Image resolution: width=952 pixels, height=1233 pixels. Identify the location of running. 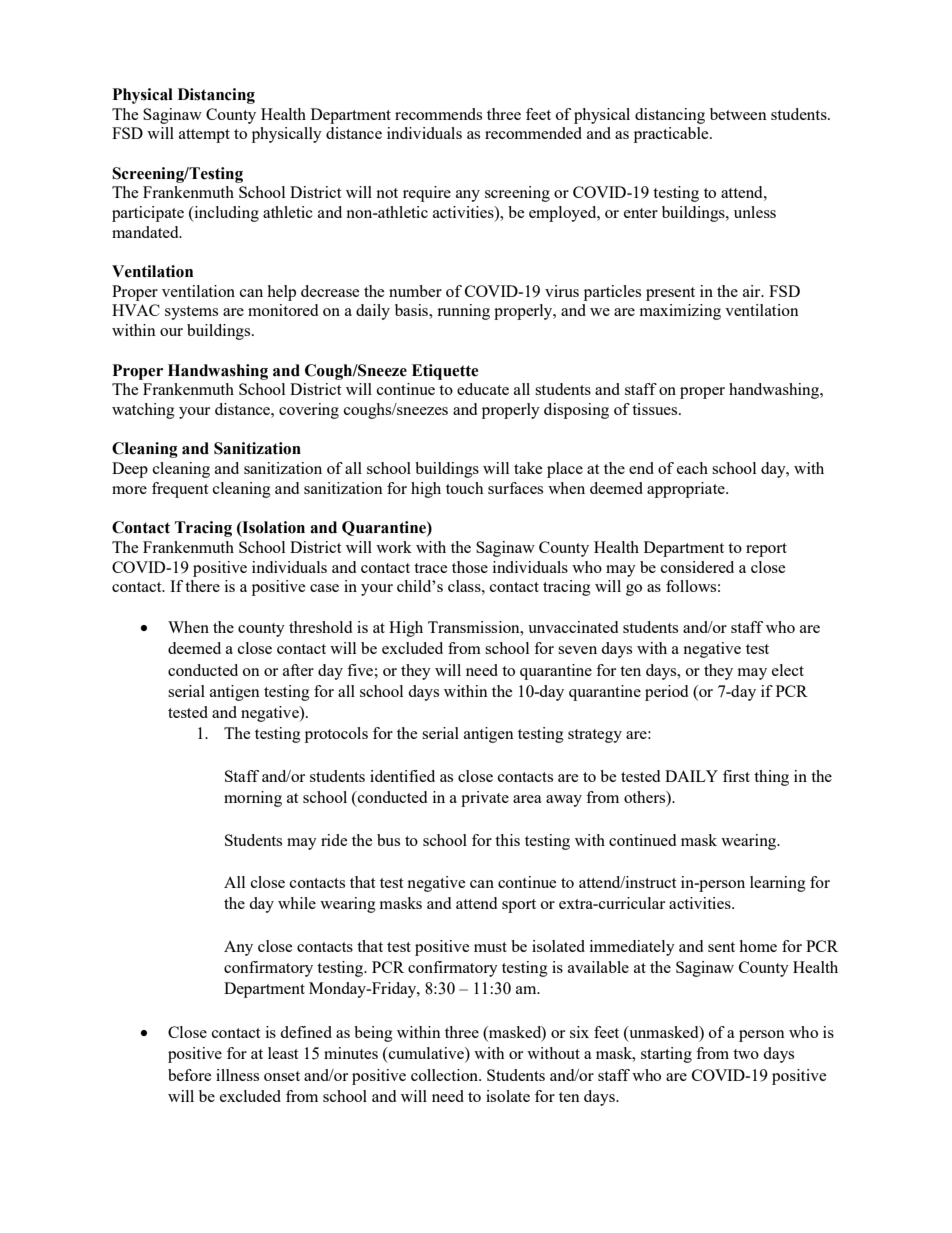
(463, 312).
